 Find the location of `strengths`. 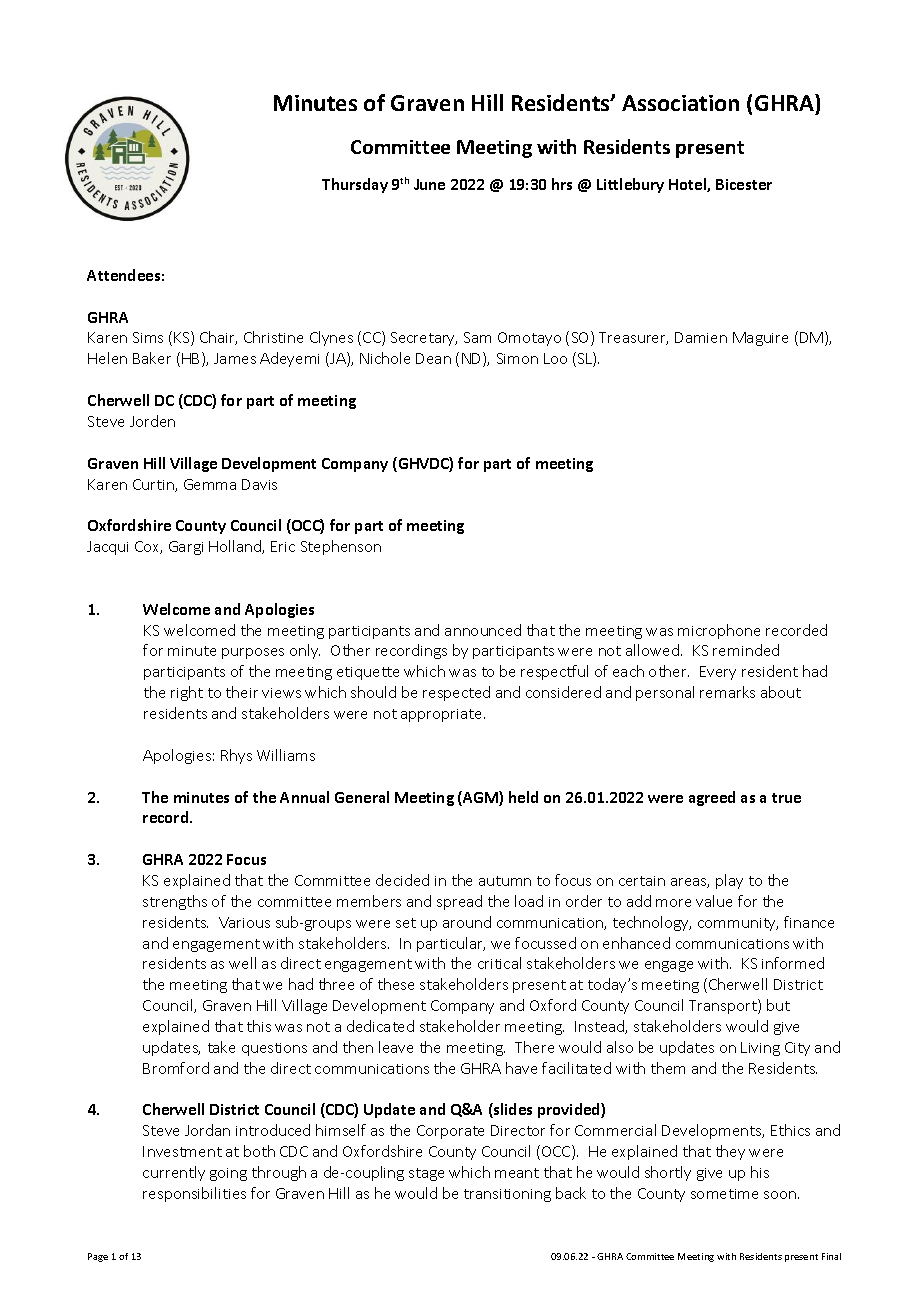

strengths is located at coordinates (175, 902).
